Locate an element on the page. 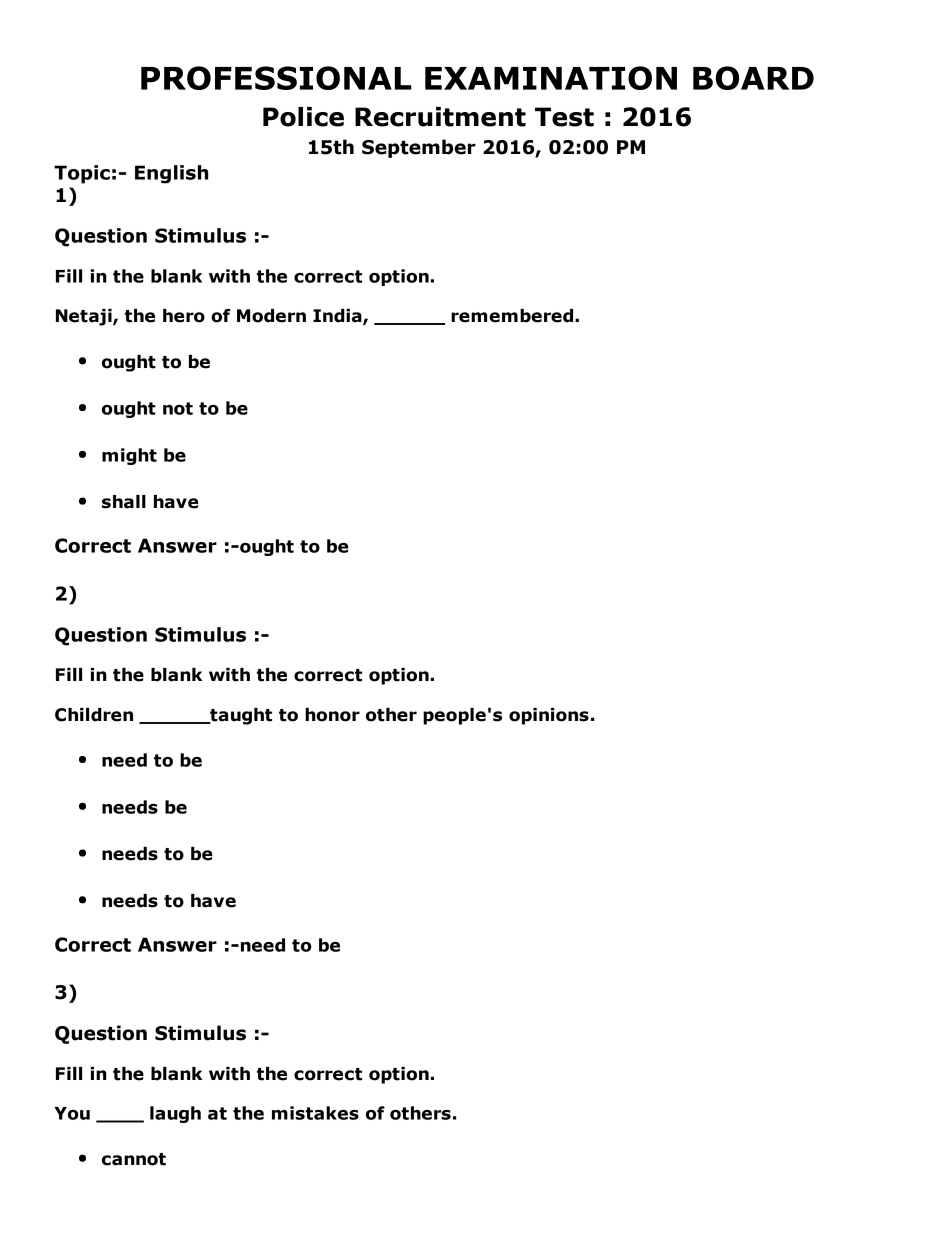 The height and width of the page is (1233, 952). mistakes is located at coordinates (315, 1113).
